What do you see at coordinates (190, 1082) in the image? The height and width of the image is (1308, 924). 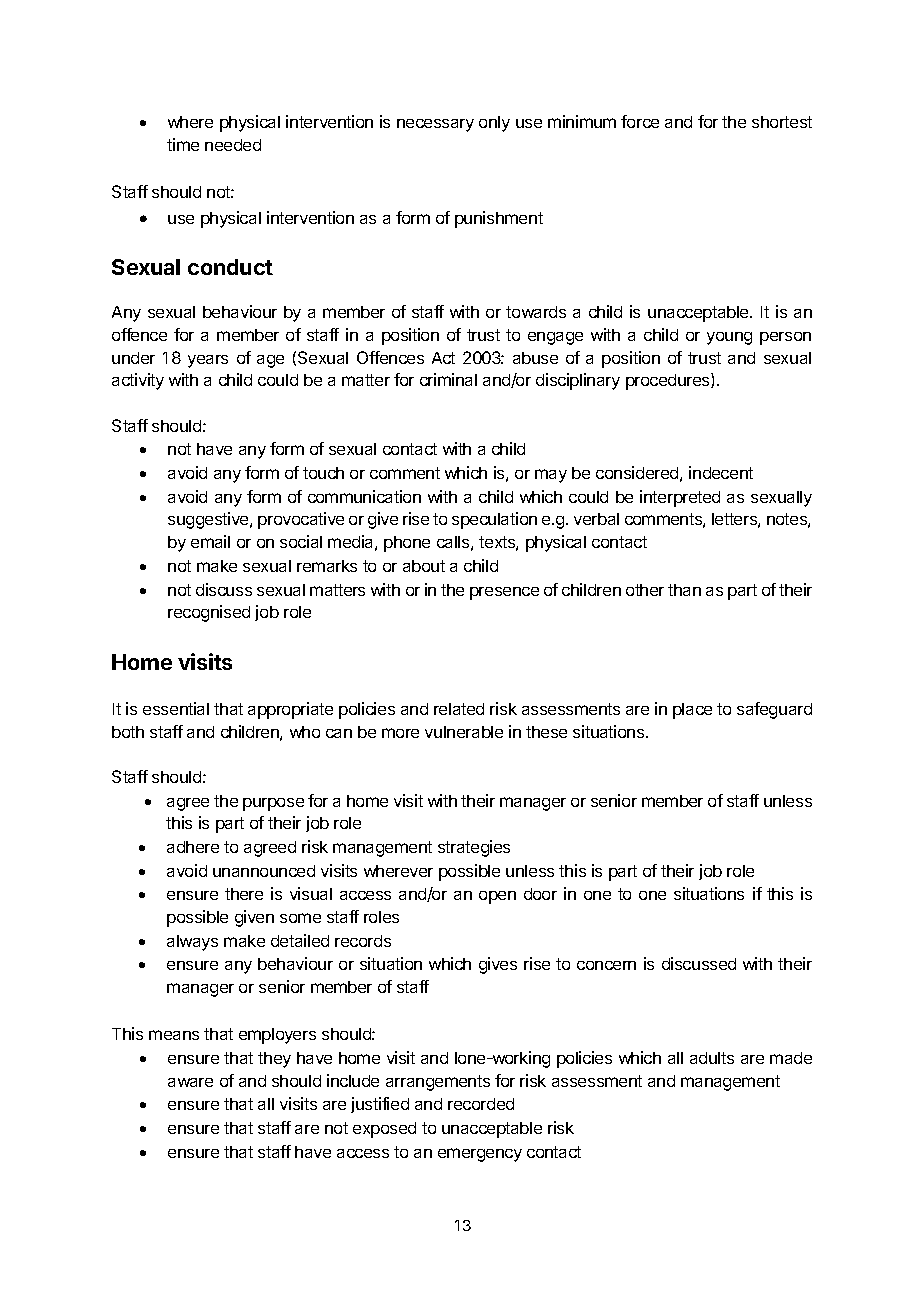 I see `aware` at bounding box center [190, 1082].
